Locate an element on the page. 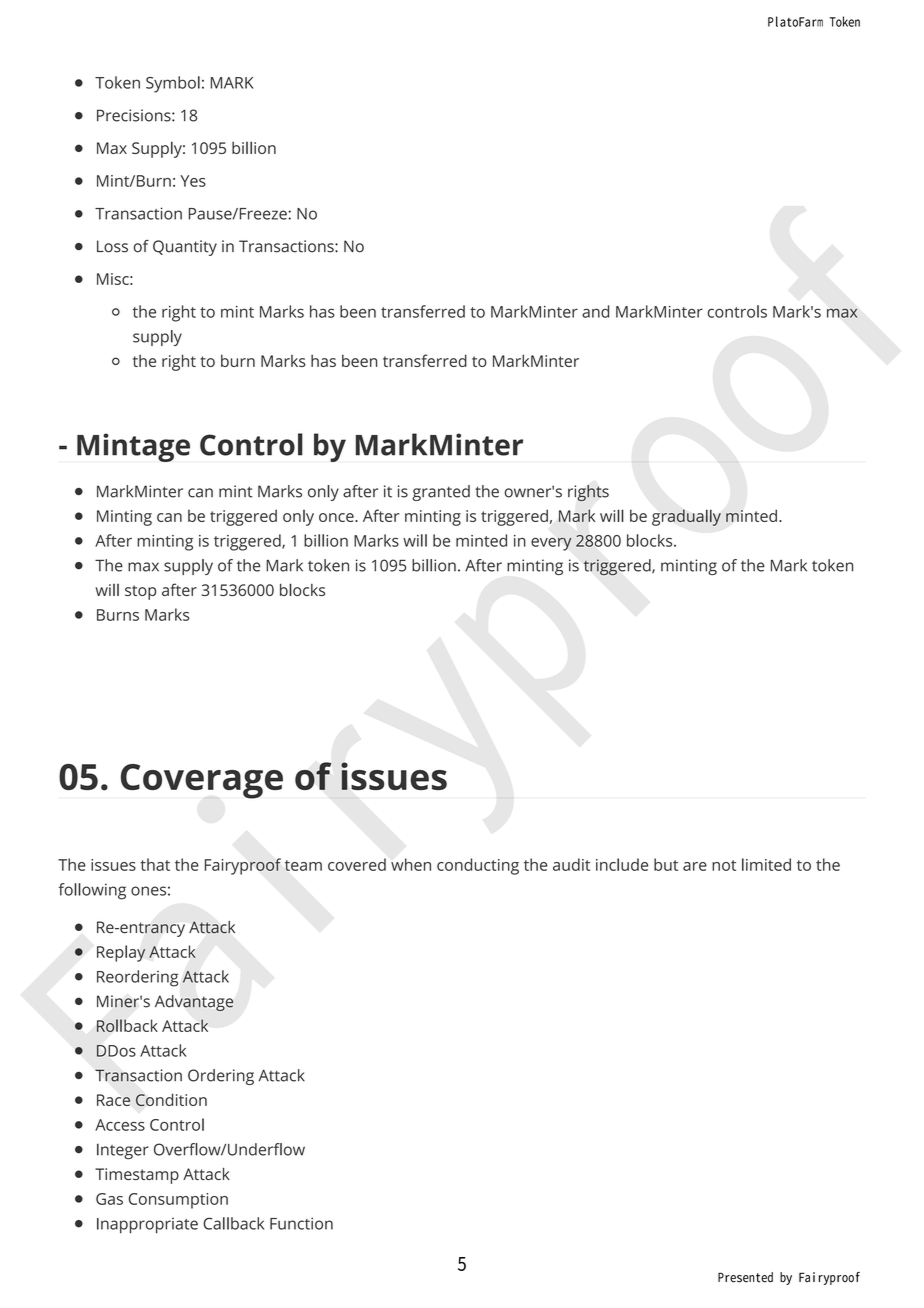 The height and width of the page is (1308, 924). Symbol is located at coordinates (173, 84).
